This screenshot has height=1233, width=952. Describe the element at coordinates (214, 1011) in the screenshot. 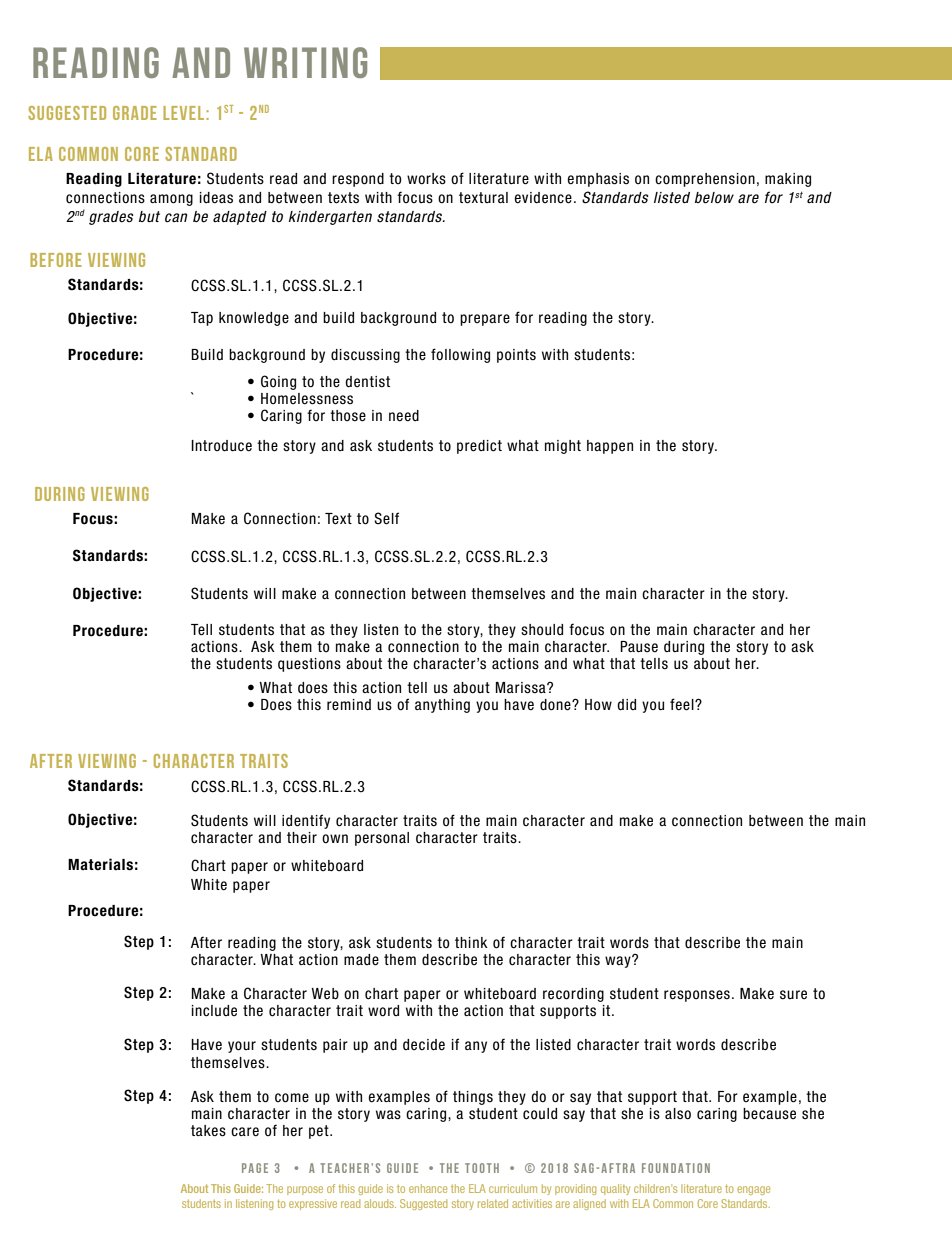

I see `include` at that location.
